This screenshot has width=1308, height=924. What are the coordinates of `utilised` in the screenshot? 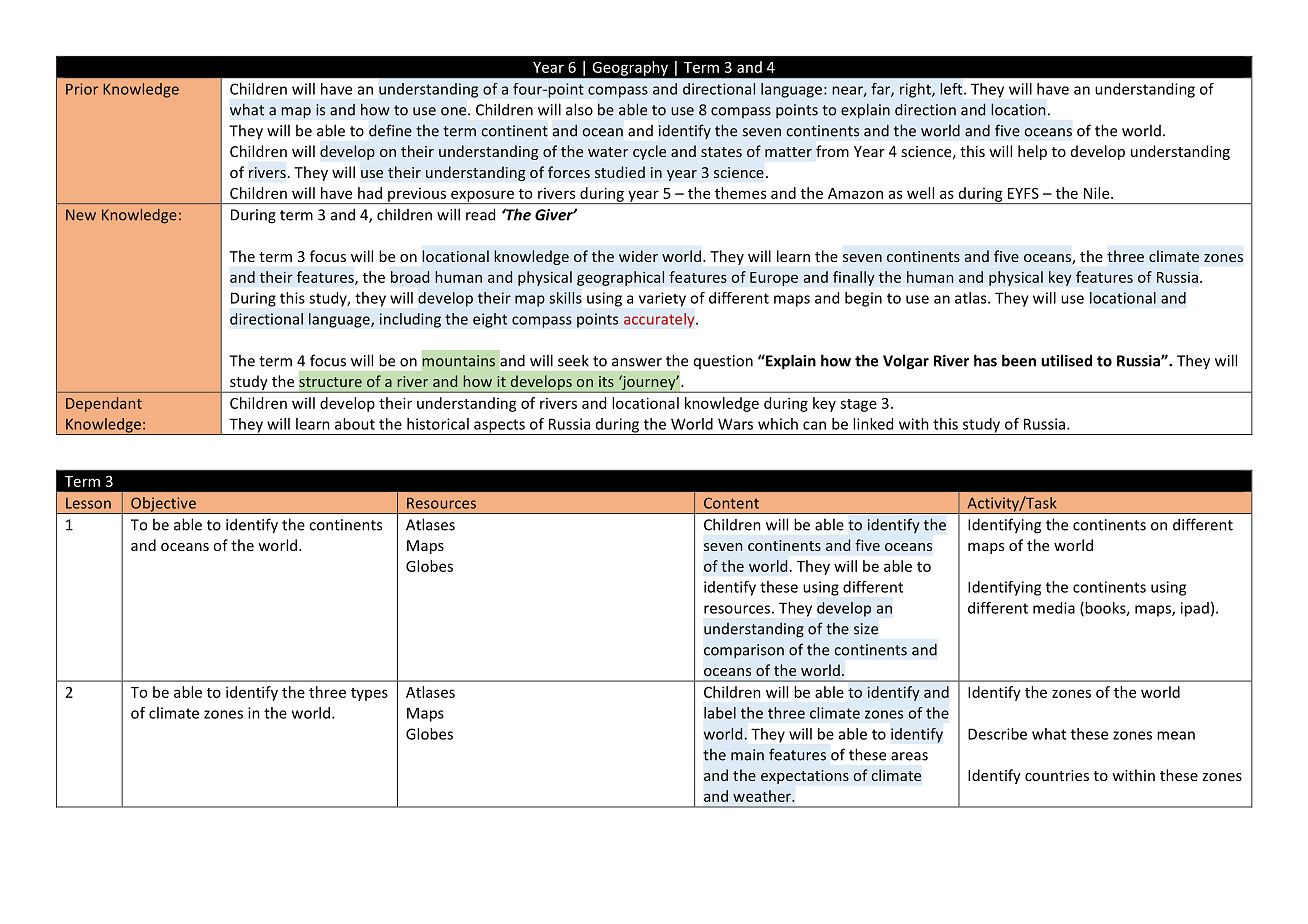 It's located at (1066, 360).
